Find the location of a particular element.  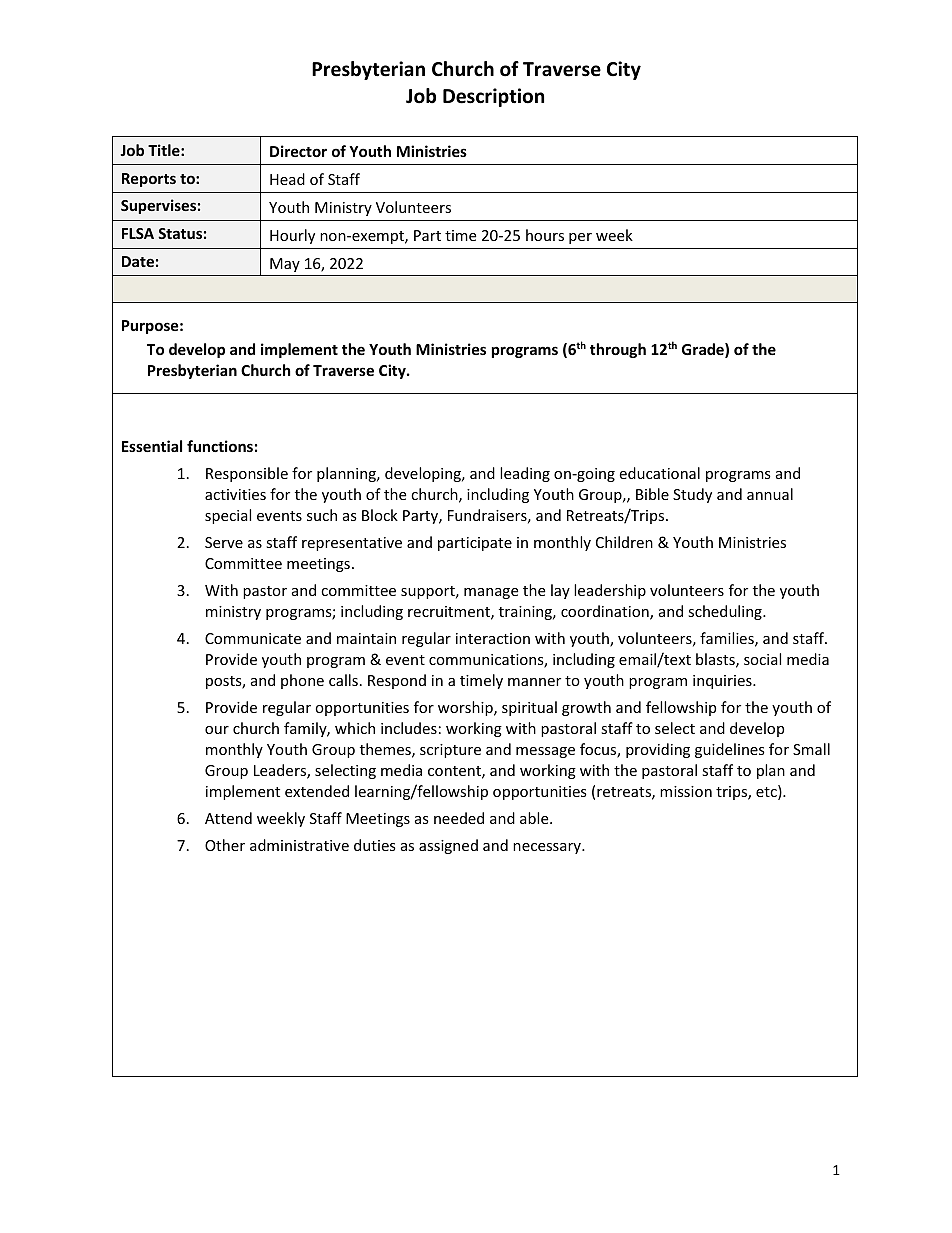

Director is located at coordinates (298, 151).
